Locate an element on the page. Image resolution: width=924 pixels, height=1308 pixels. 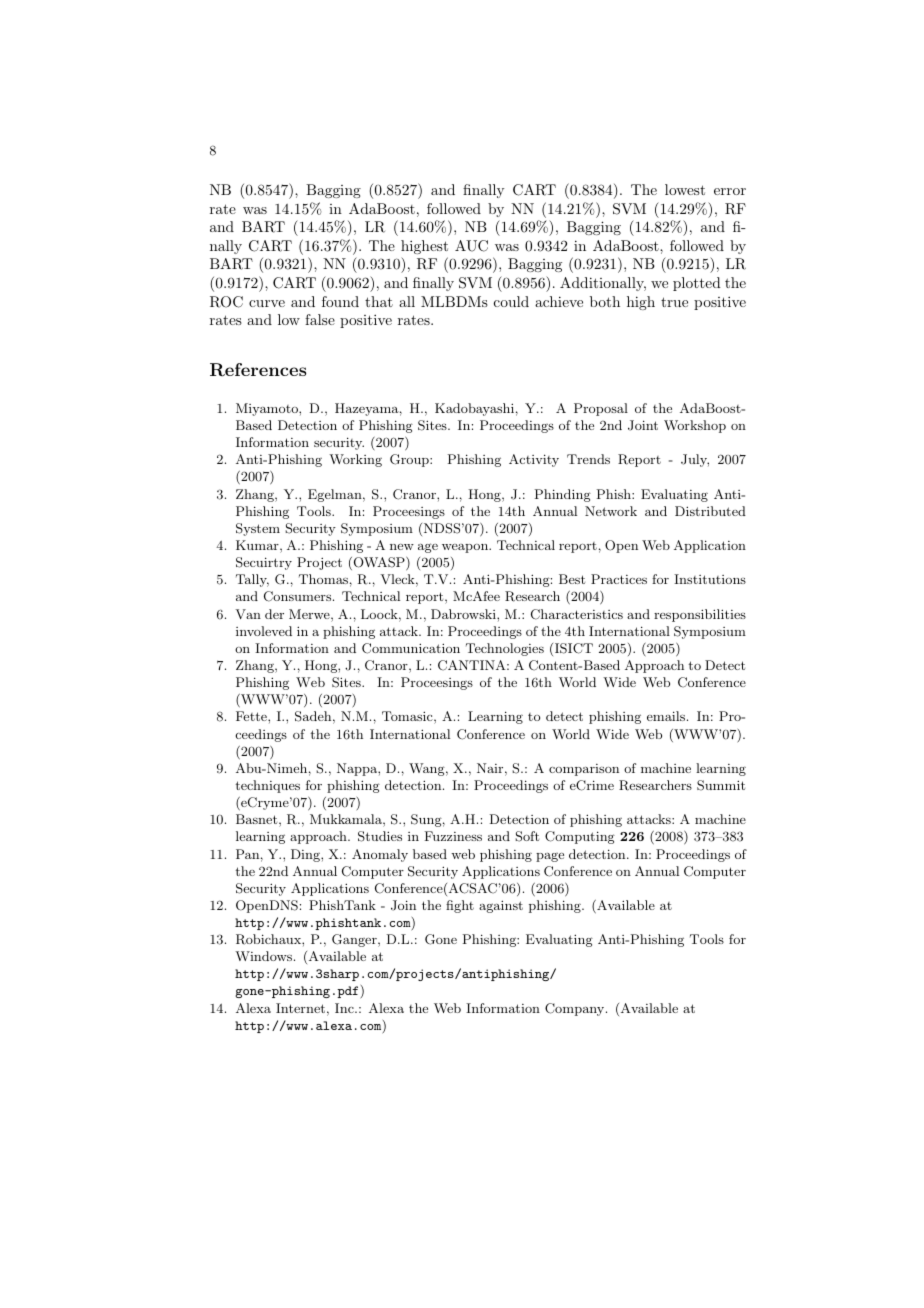
Inc is located at coordinates (345, 1008).
